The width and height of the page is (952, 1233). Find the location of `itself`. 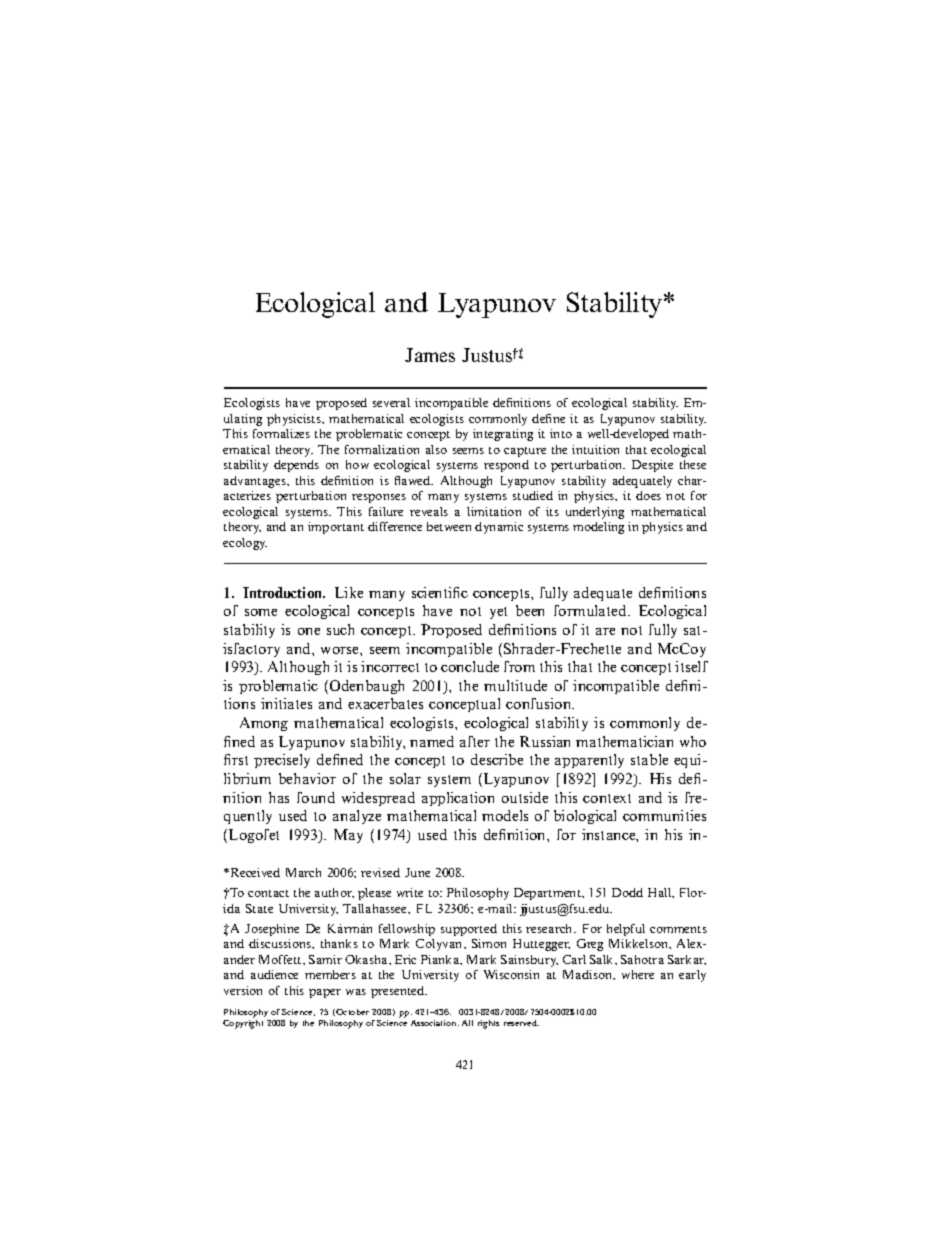

itself is located at coordinates (691, 666).
